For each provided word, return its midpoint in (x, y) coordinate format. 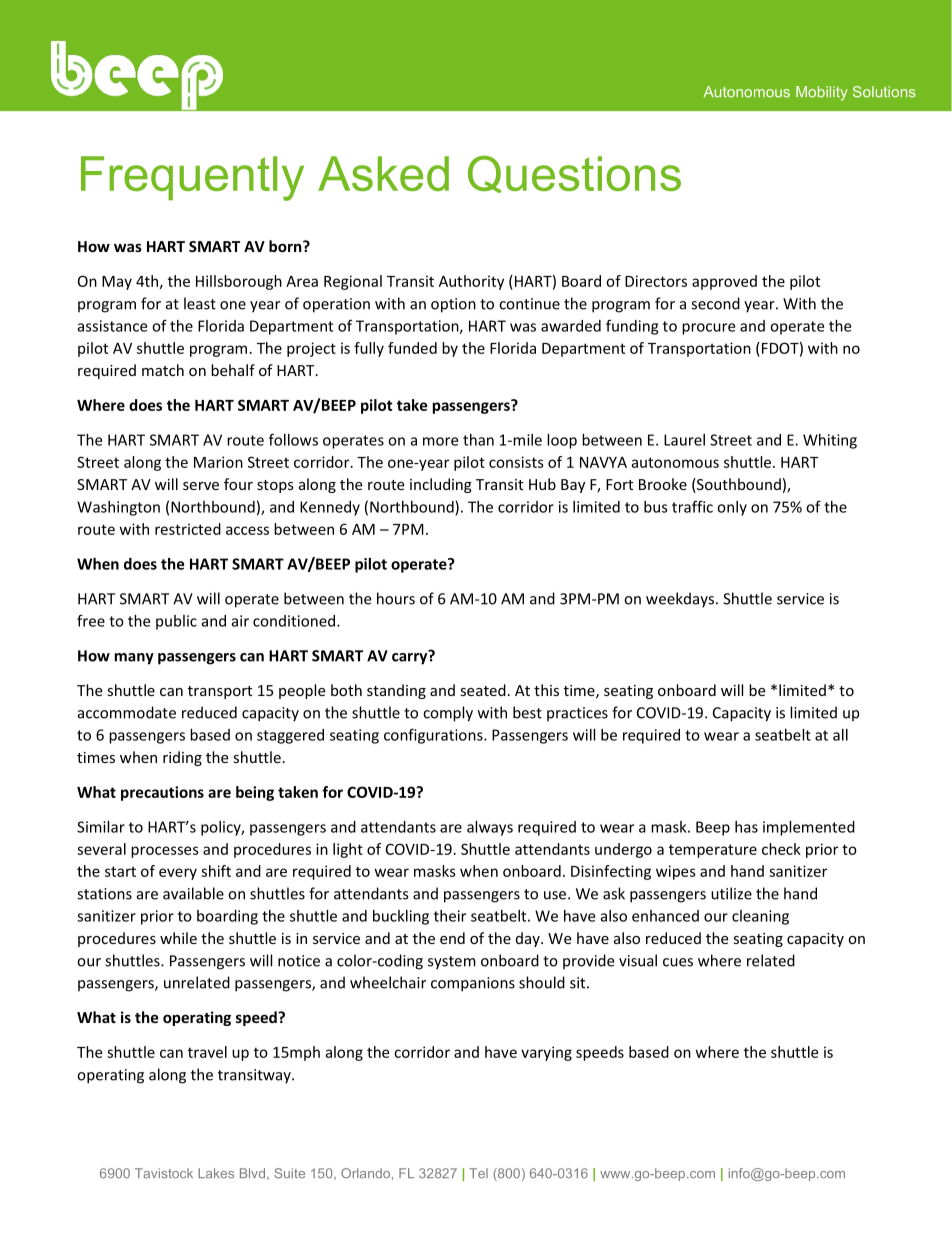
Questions (574, 174)
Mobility (822, 93)
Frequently (192, 178)
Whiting (830, 441)
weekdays (680, 600)
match (163, 370)
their (450, 916)
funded (412, 348)
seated (483, 690)
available (193, 893)
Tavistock (164, 1173)
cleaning (760, 917)
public (176, 622)
